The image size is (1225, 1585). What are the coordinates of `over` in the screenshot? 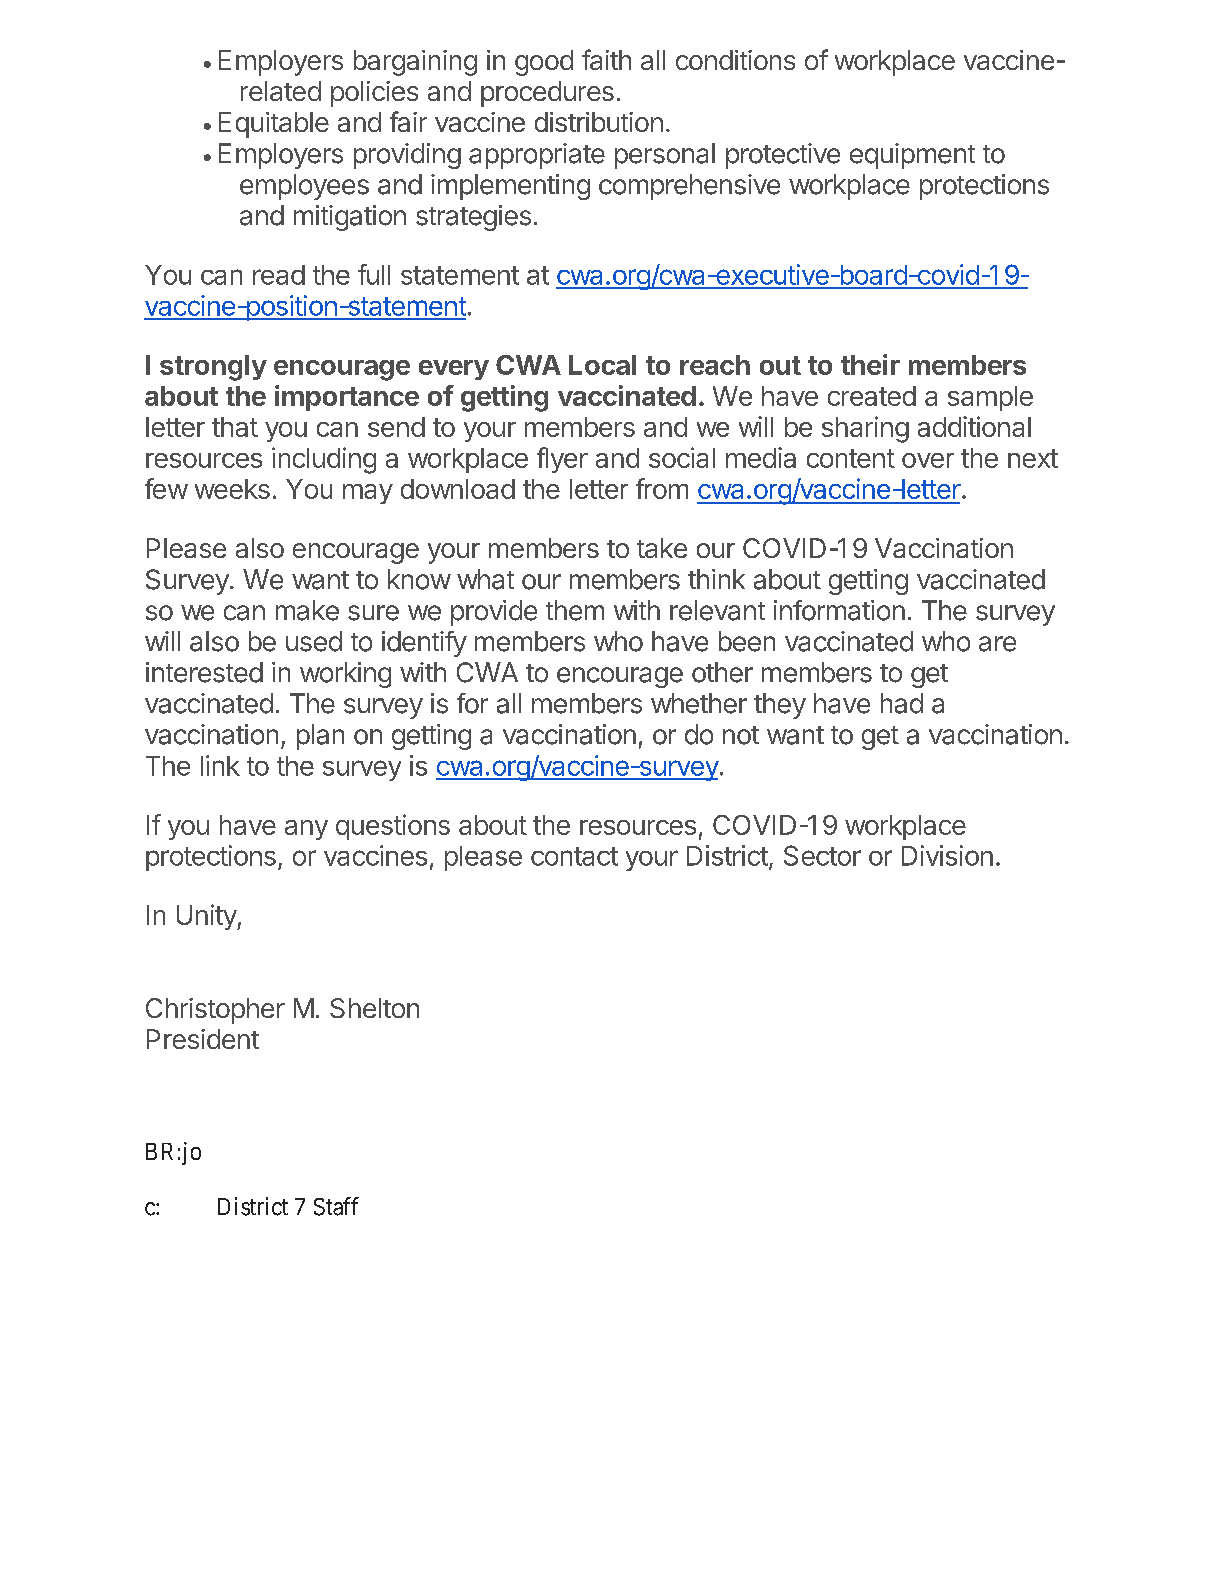 It's located at (928, 460).
